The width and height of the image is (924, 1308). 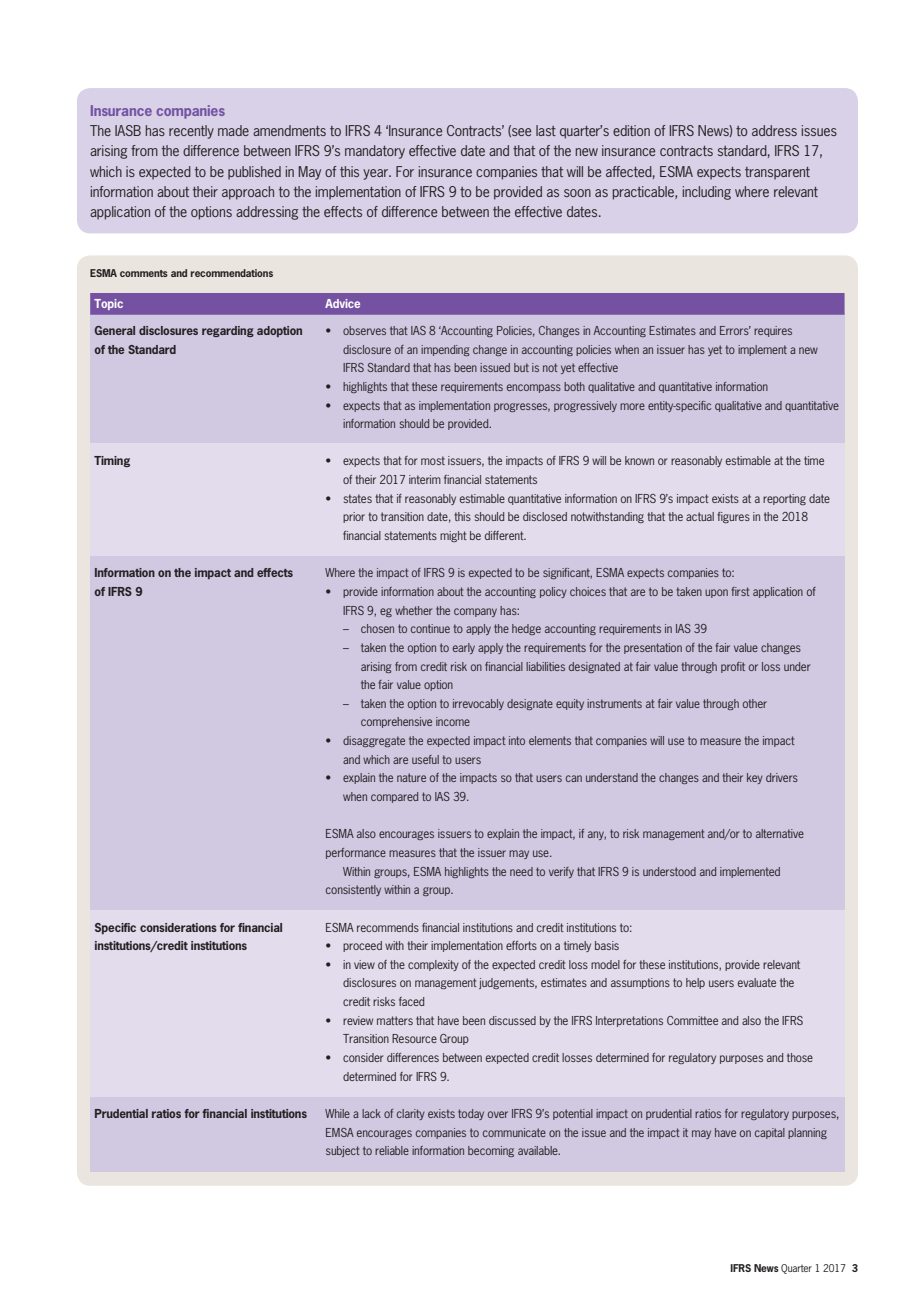 I want to click on today, so click(x=471, y=1114).
